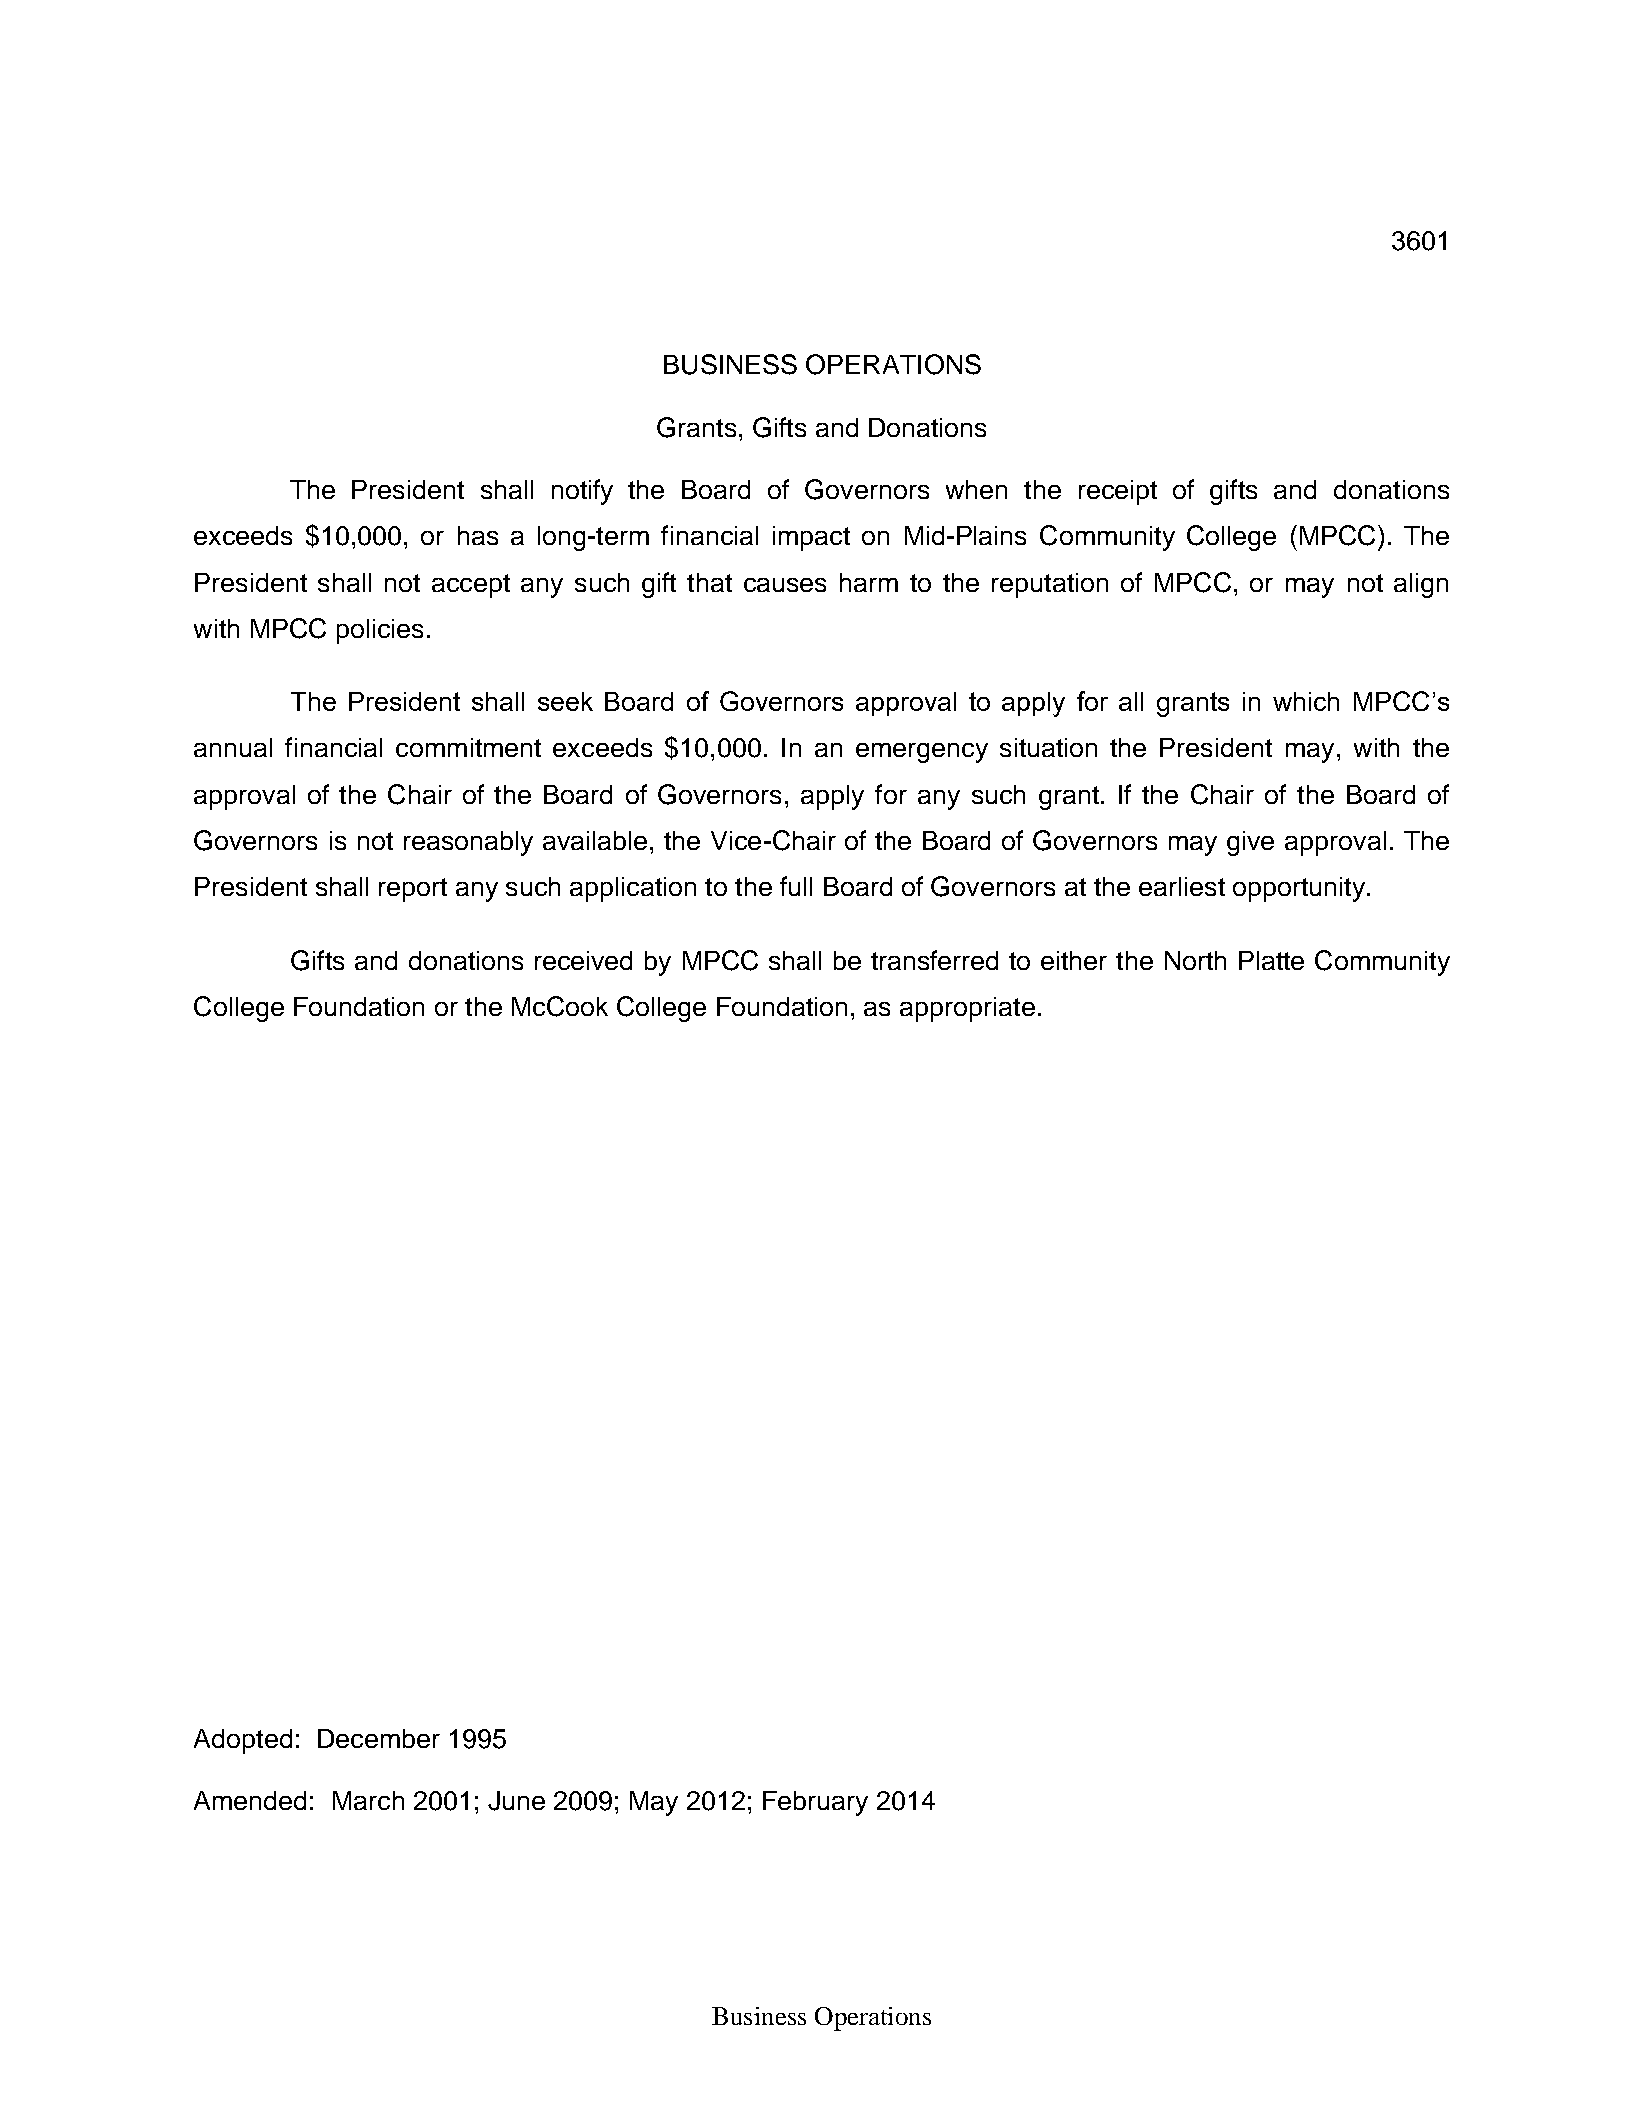  Describe the element at coordinates (796, 886) in the screenshot. I see `full` at that location.
